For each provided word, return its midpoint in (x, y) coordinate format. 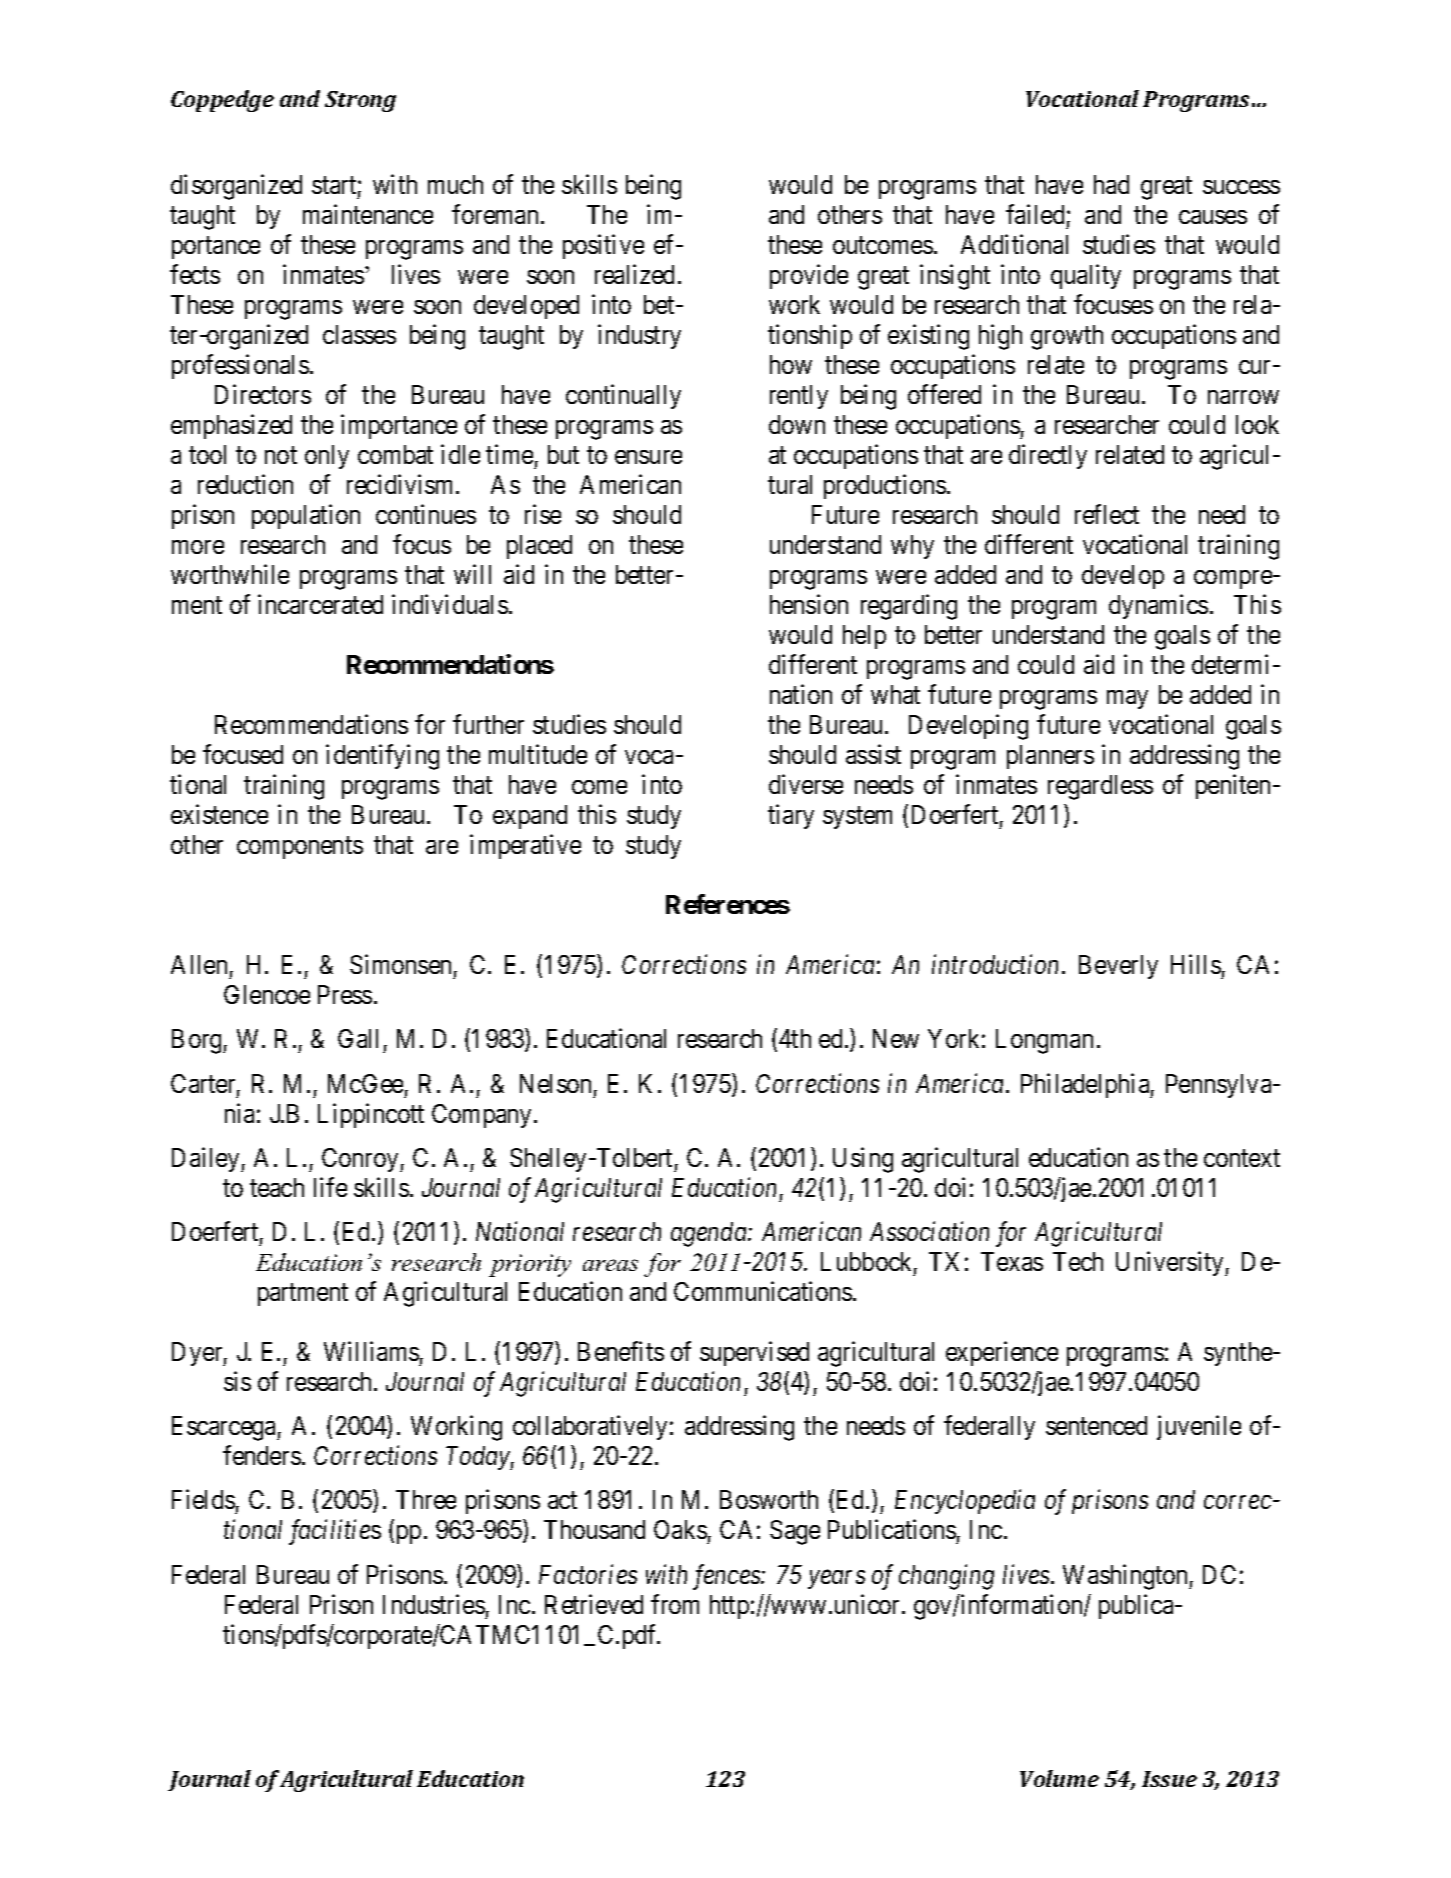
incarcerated (320, 604)
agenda (710, 1234)
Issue (1169, 1779)
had (1111, 184)
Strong (360, 101)
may (1127, 699)
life (330, 1187)
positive (603, 247)
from (675, 1604)
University (1171, 1263)
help (864, 637)
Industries (434, 1604)
